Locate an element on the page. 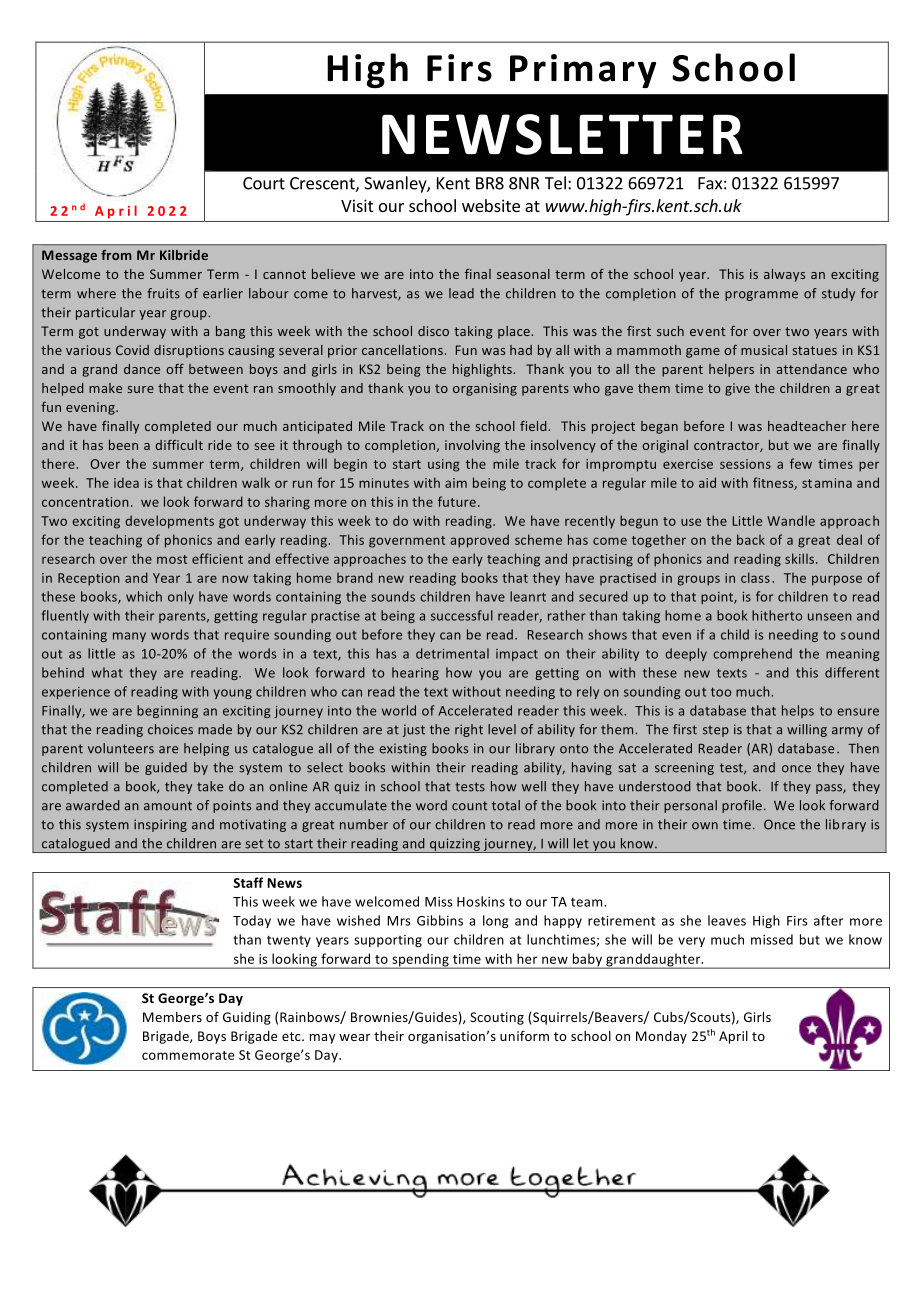 Image resolution: width=924 pixels, height=1308 pixels. helps is located at coordinates (798, 711).
